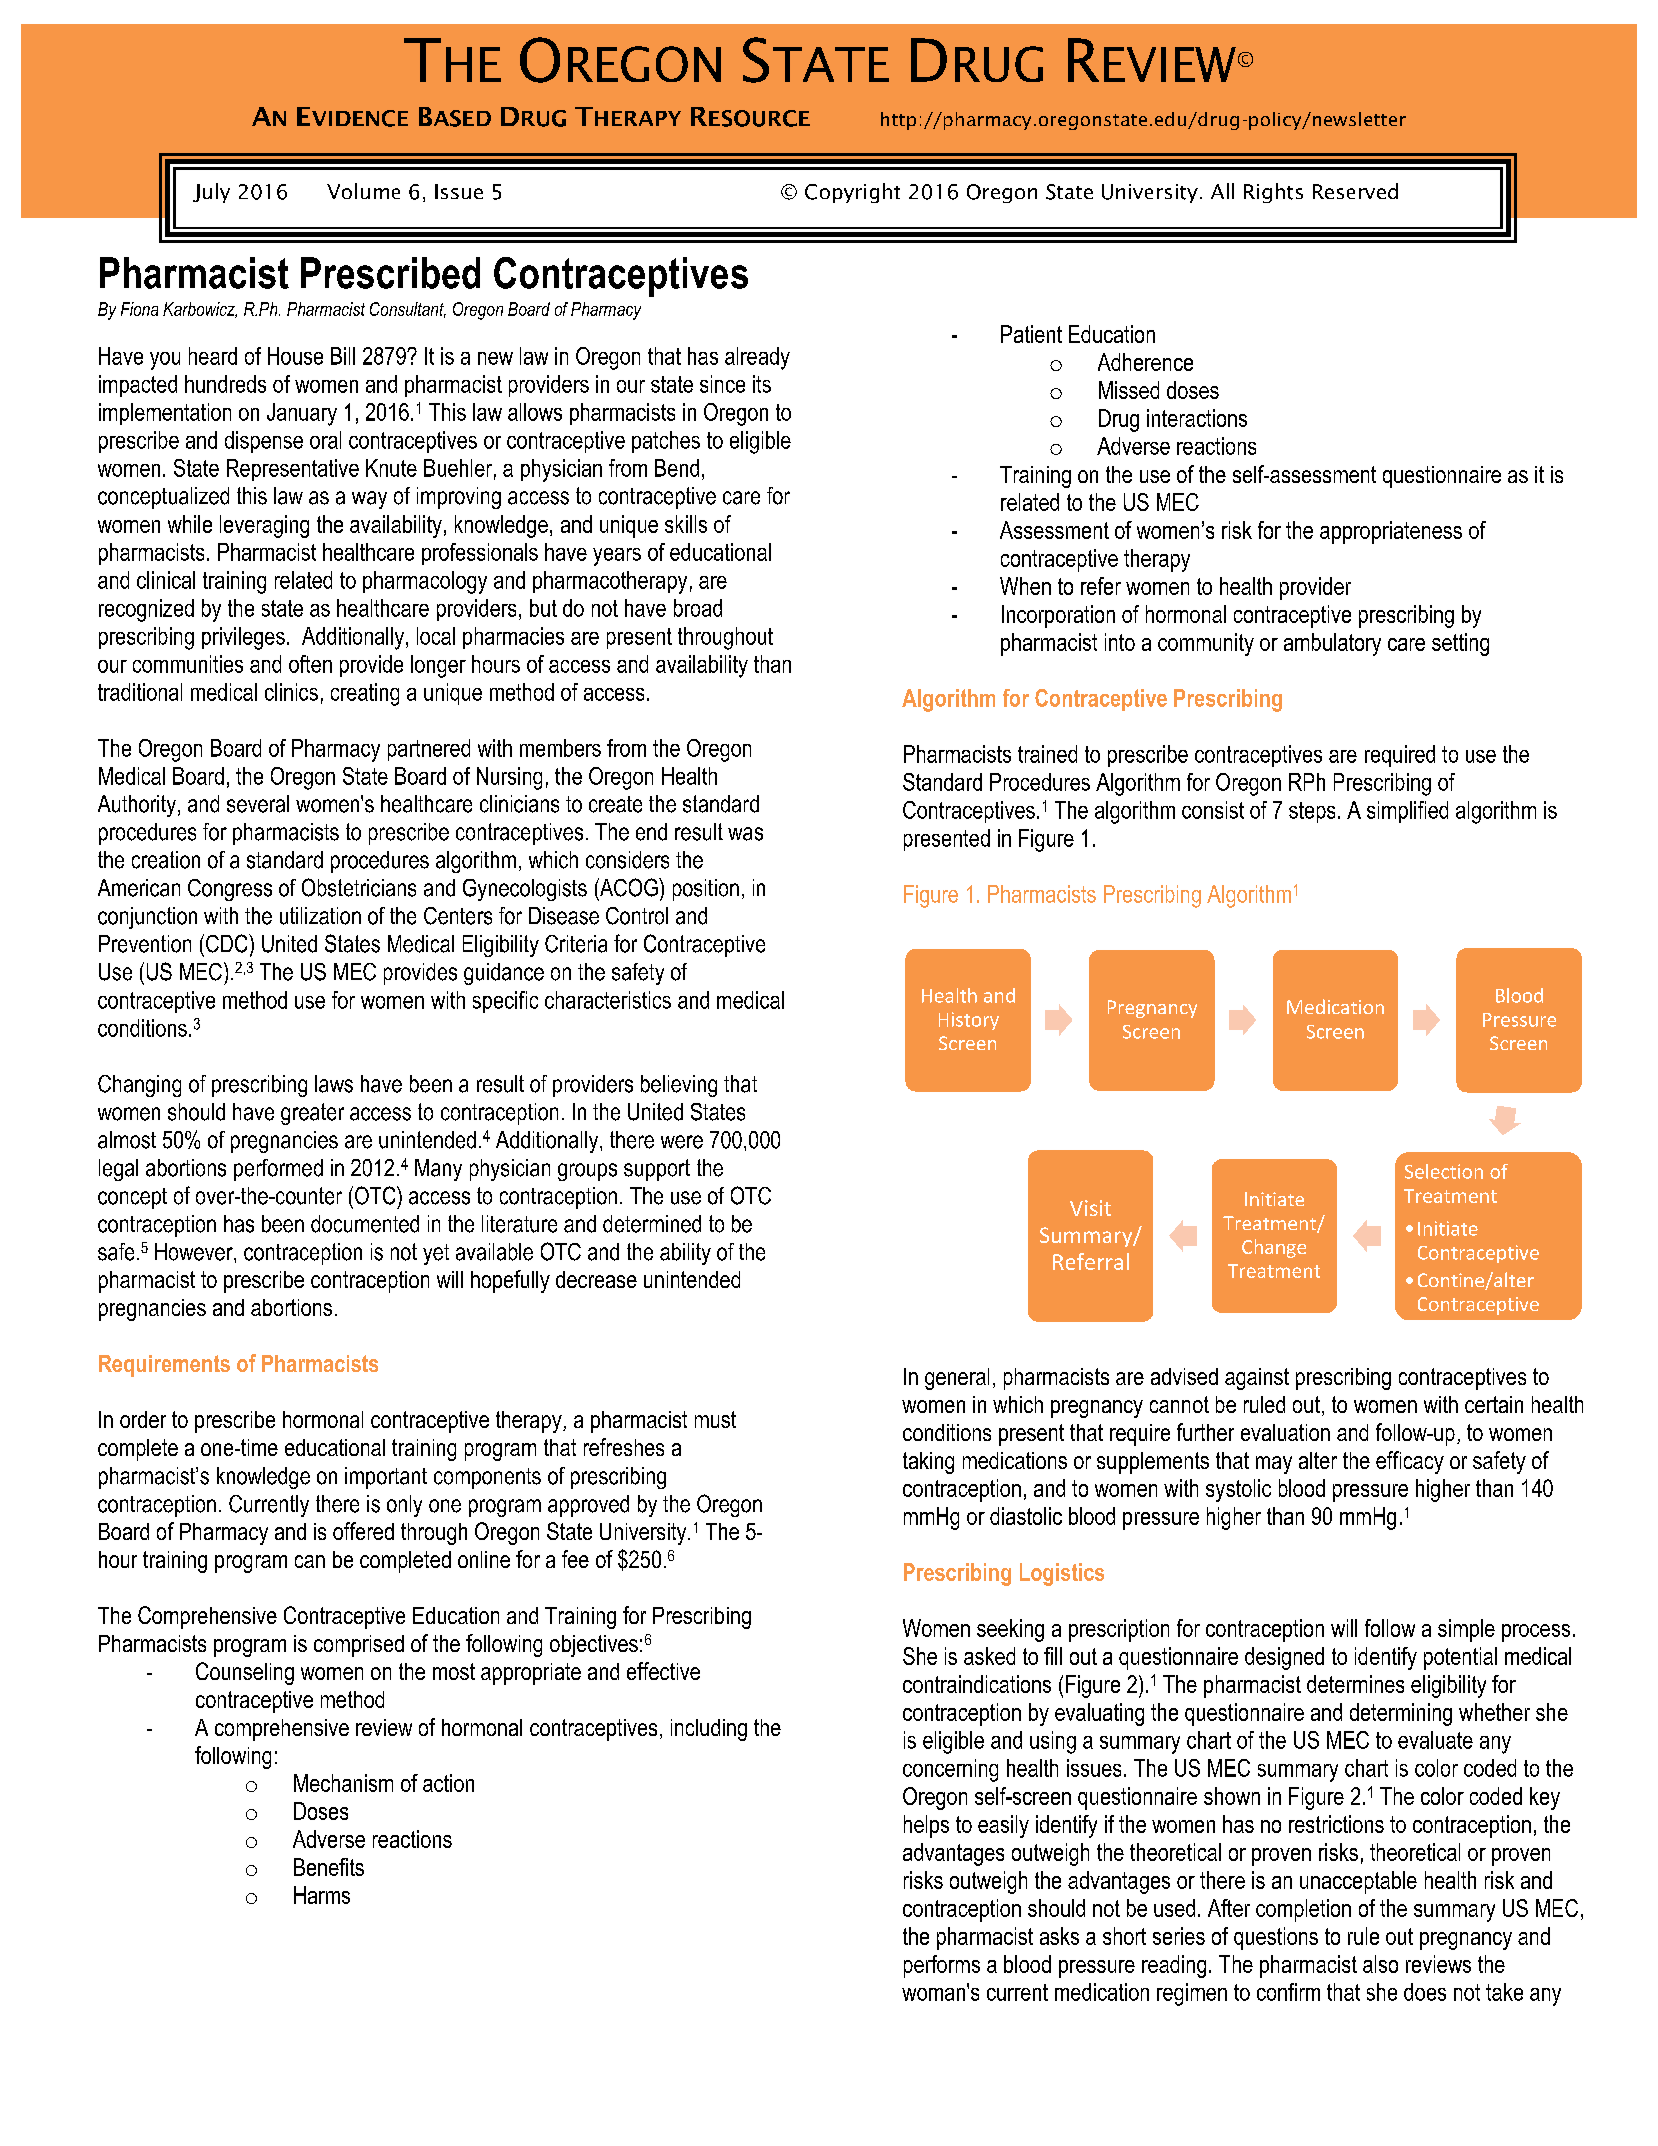 The width and height of the document is (1658, 2146). I want to click on Volume, so click(363, 191).
